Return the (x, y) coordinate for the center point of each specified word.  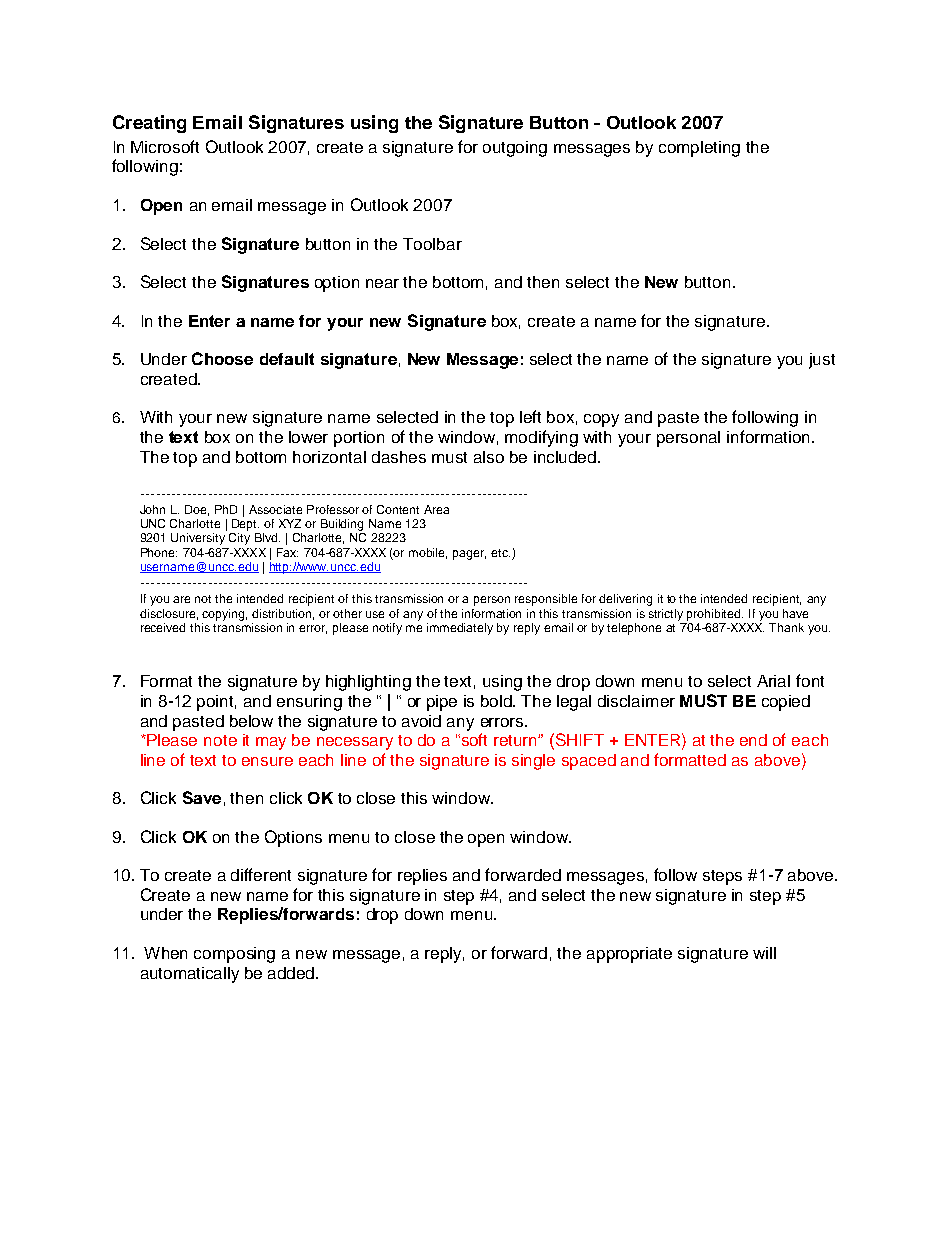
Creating (149, 124)
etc (500, 553)
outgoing (515, 149)
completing (699, 149)
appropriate (629, 955)
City (239, 537)
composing (234, 955)
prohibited (715, 615)
